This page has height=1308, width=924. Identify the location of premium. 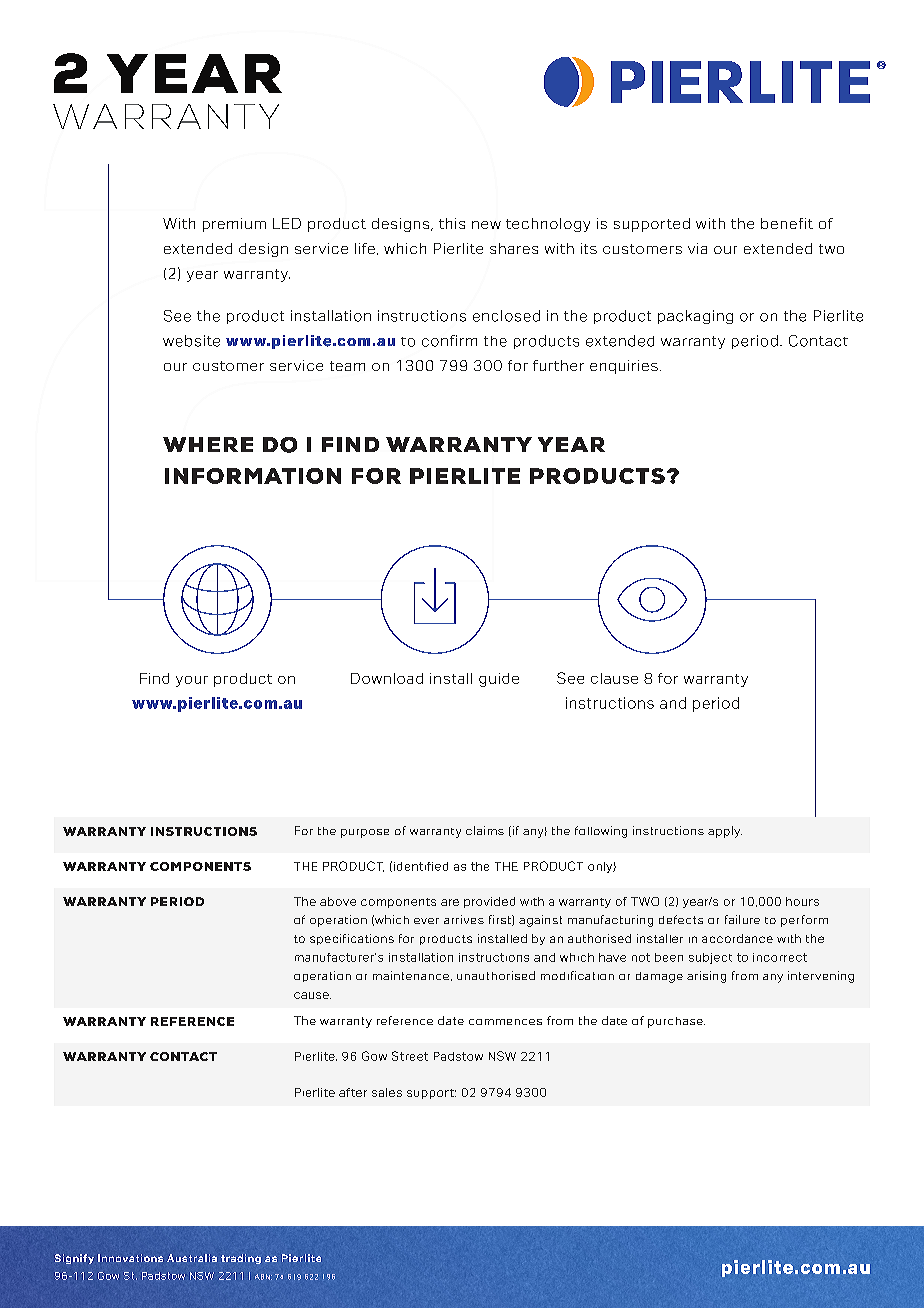
(234, 225).
